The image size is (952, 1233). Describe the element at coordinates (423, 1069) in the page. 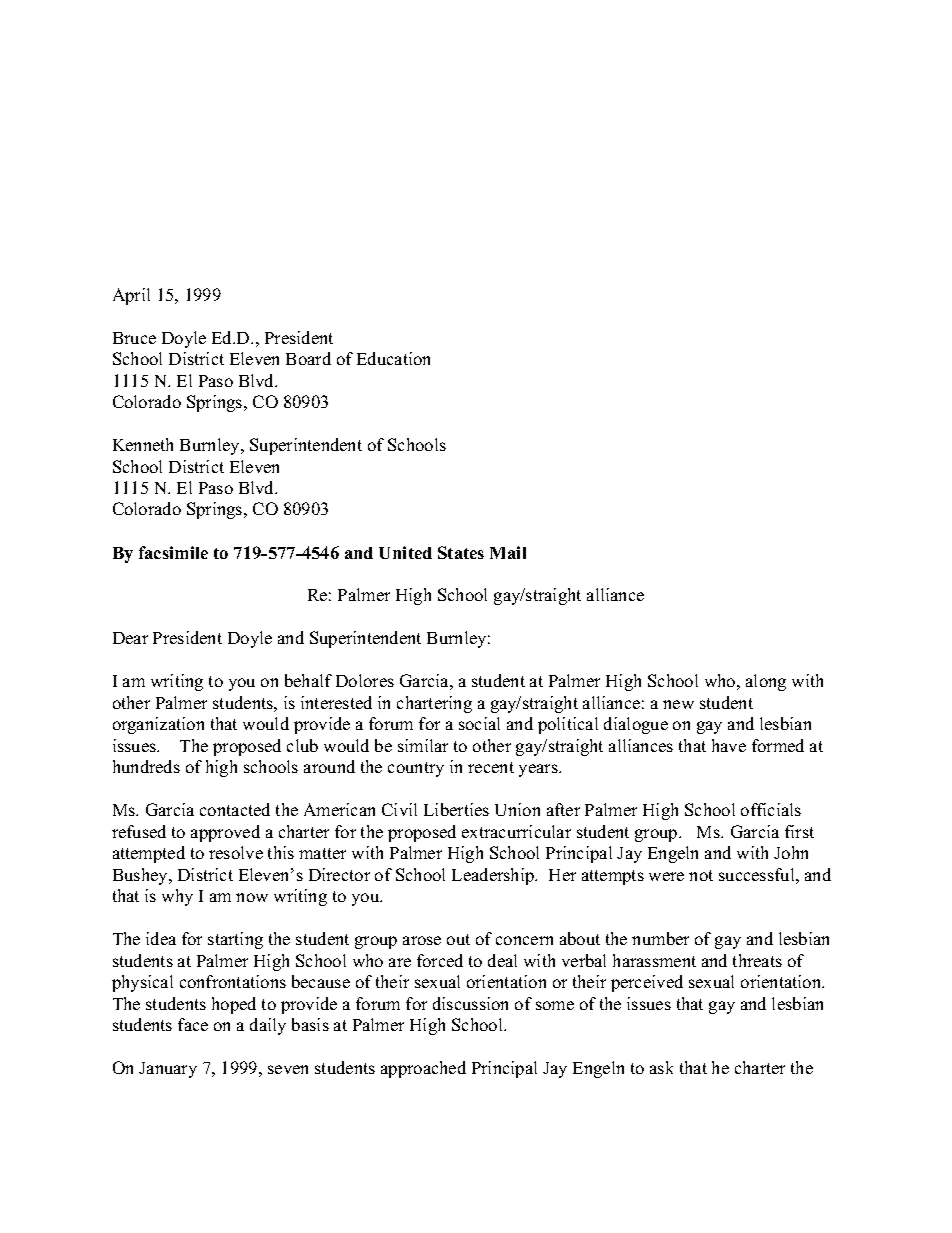

I see `approached` at that location.
